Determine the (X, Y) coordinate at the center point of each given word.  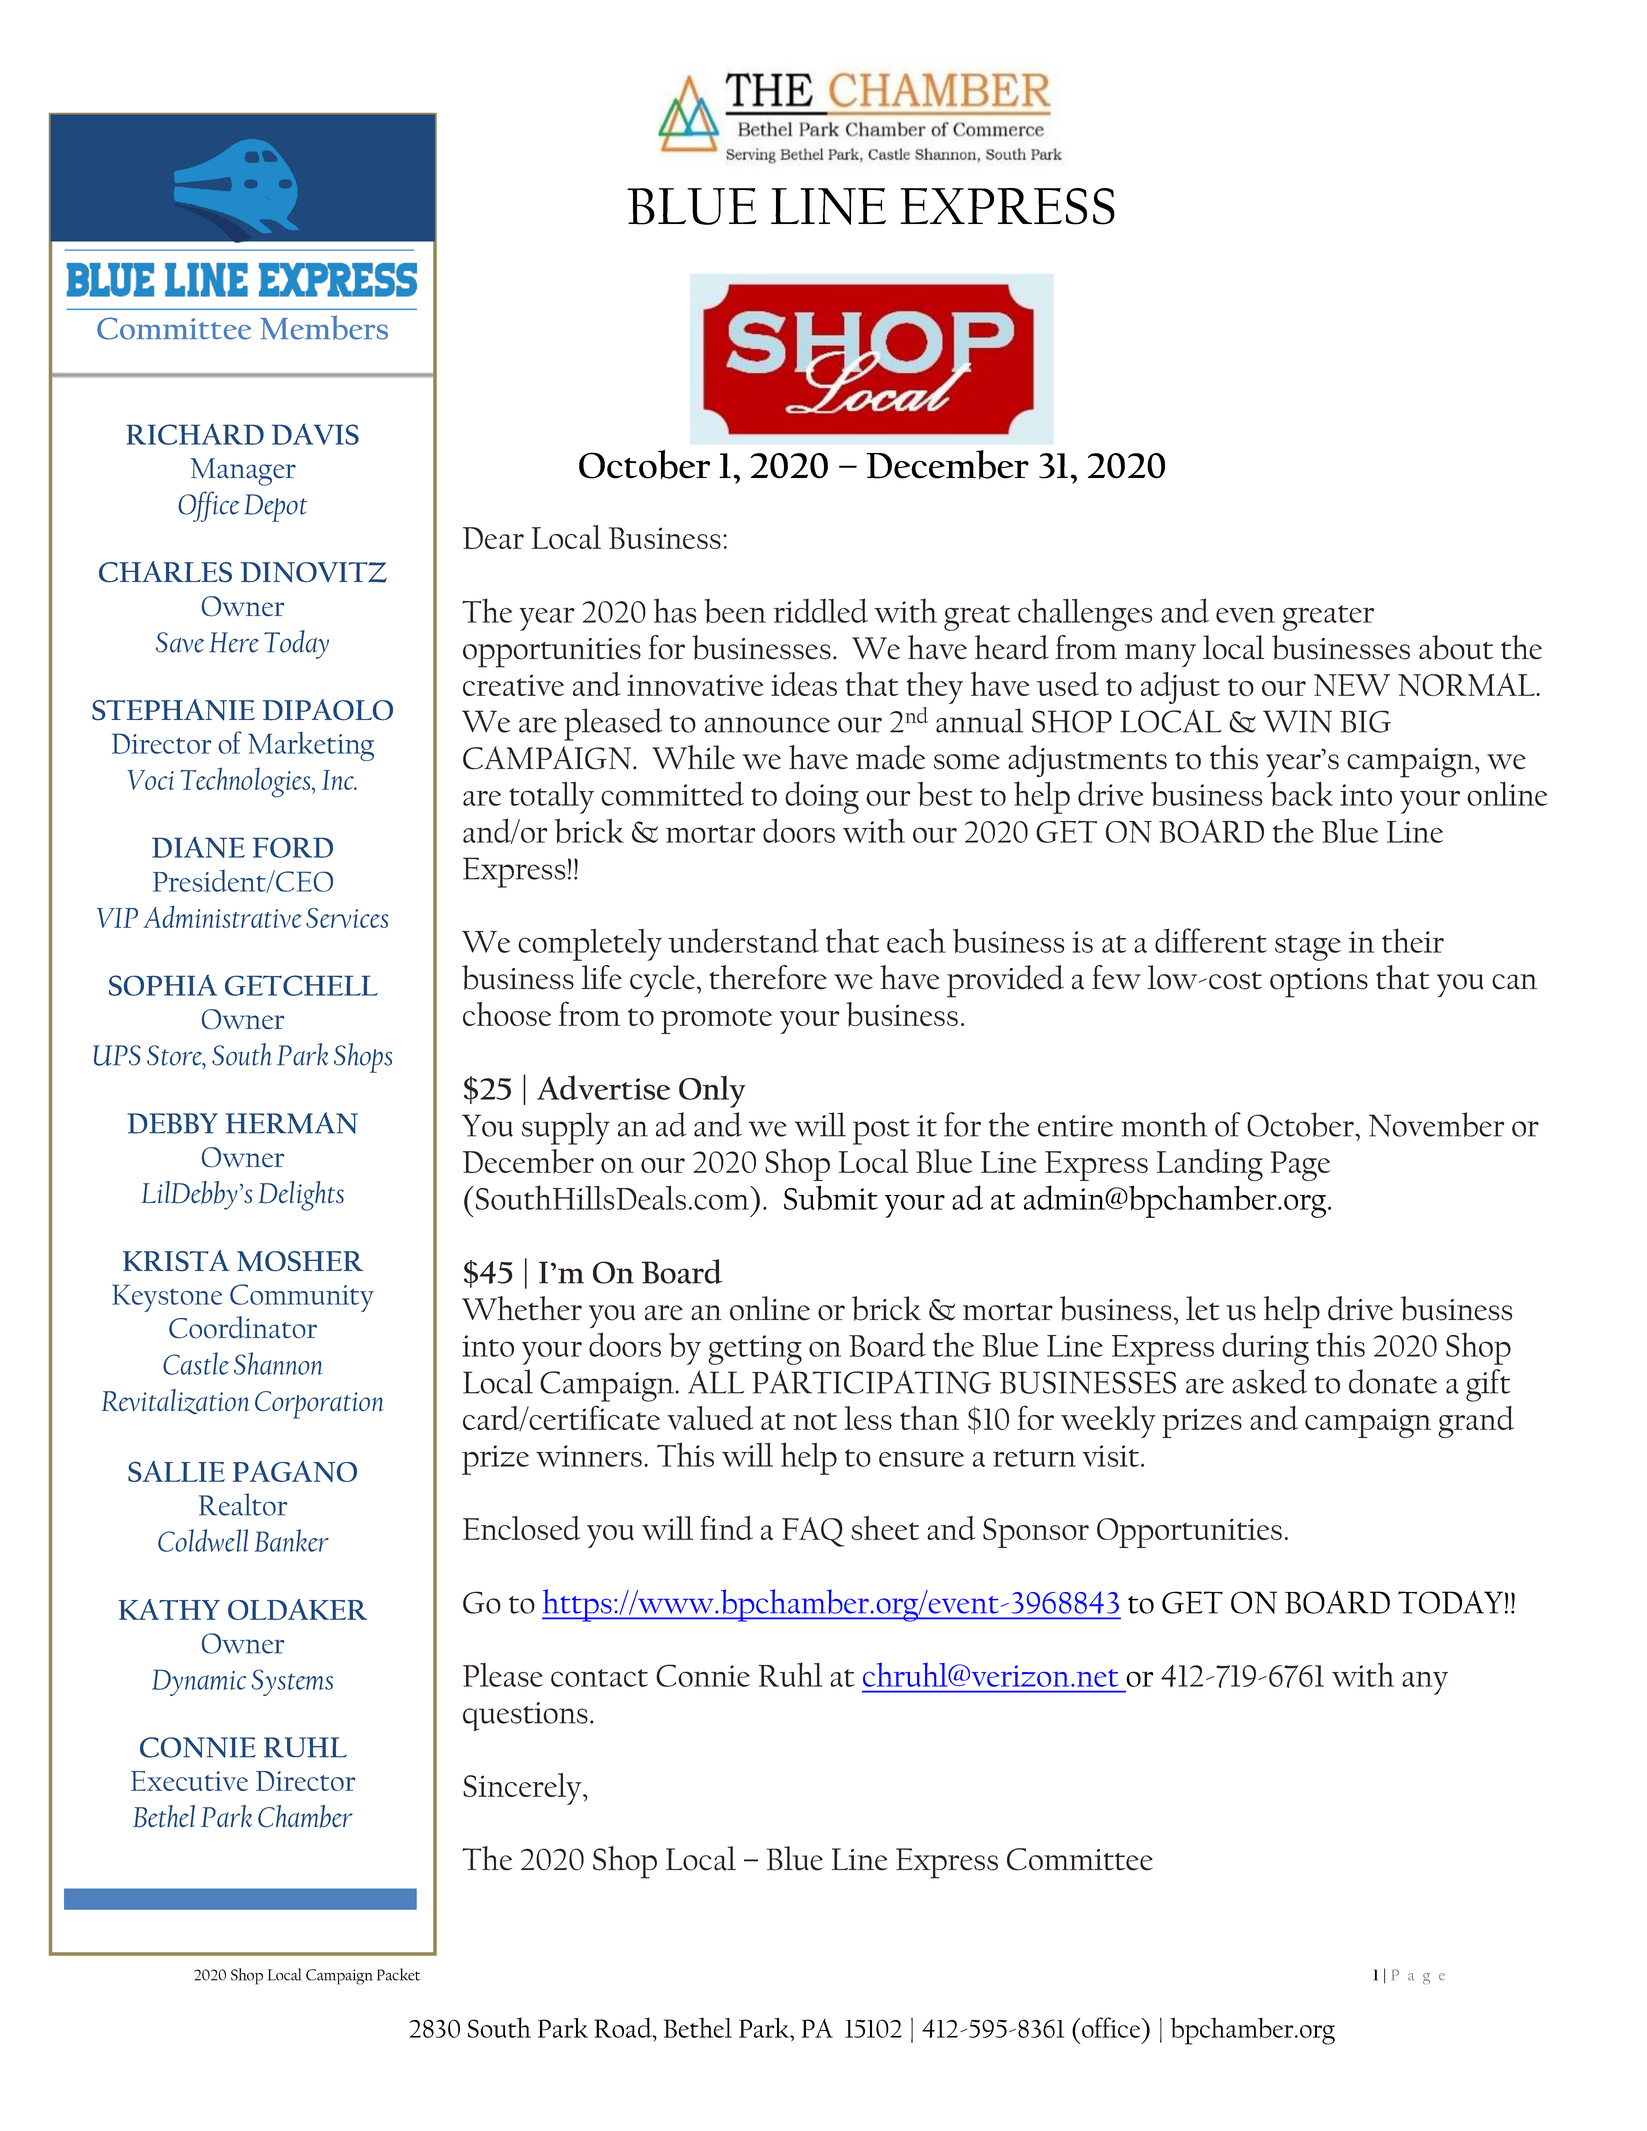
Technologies (246, 782)
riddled (821, 610)
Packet (398, 1974)
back (1301, 794)
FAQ (813, 1532)
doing (822, 797)
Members (324, 327)
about (1456, 647)
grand (1476, 1422)
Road (624, 2027)
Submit (831, 1198)
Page (1300, 1166)
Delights (301, 1196)
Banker (292, 1540)
